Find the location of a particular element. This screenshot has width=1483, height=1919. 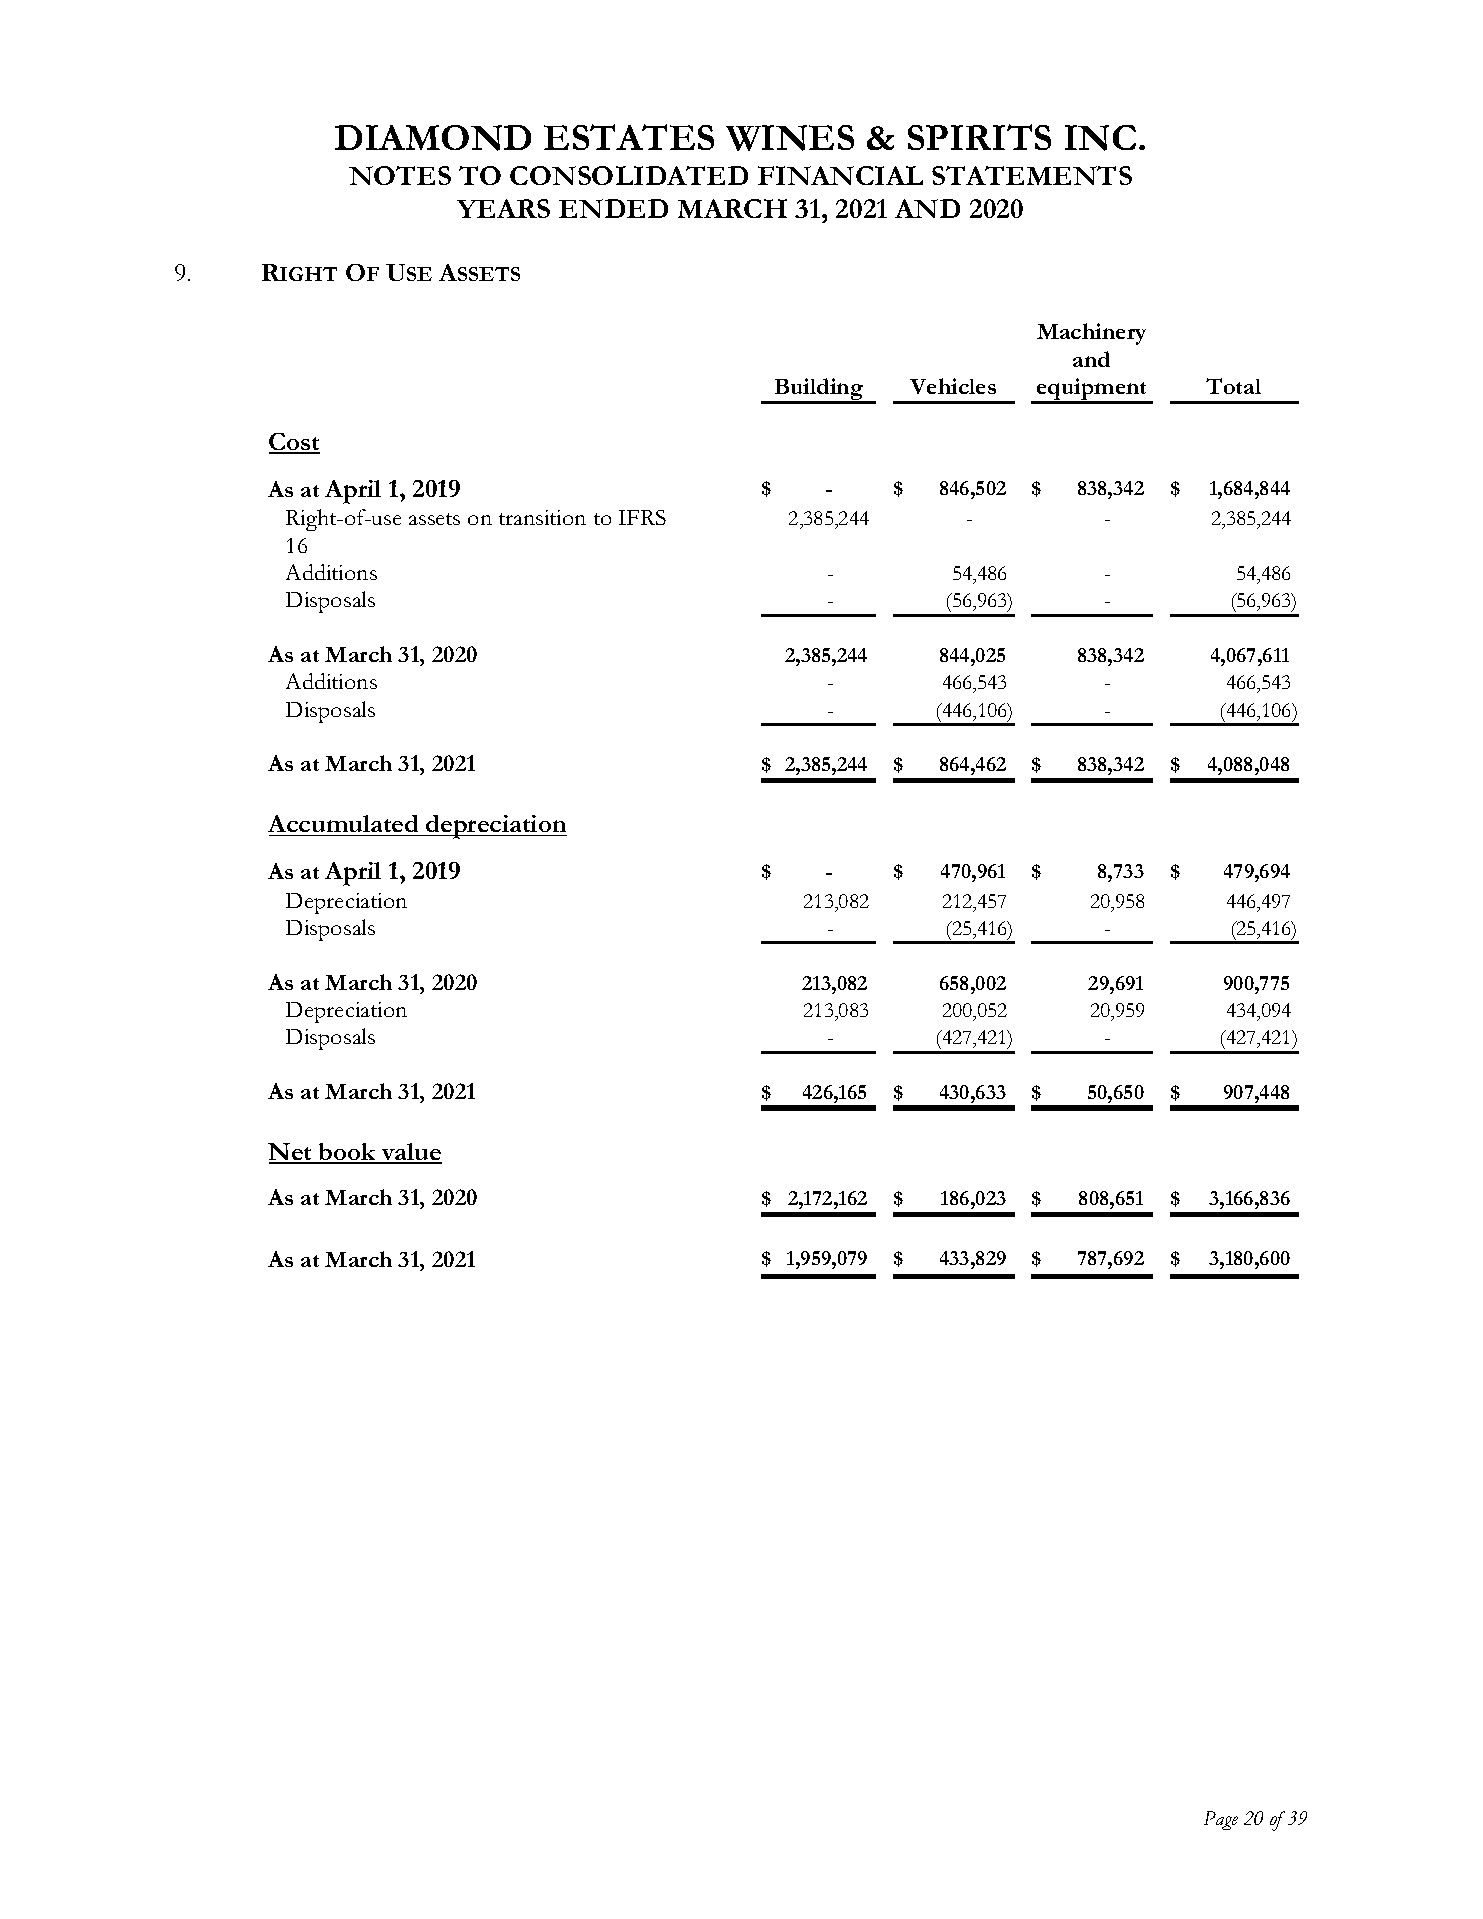

INC is located at coordinates (1100, 138).
